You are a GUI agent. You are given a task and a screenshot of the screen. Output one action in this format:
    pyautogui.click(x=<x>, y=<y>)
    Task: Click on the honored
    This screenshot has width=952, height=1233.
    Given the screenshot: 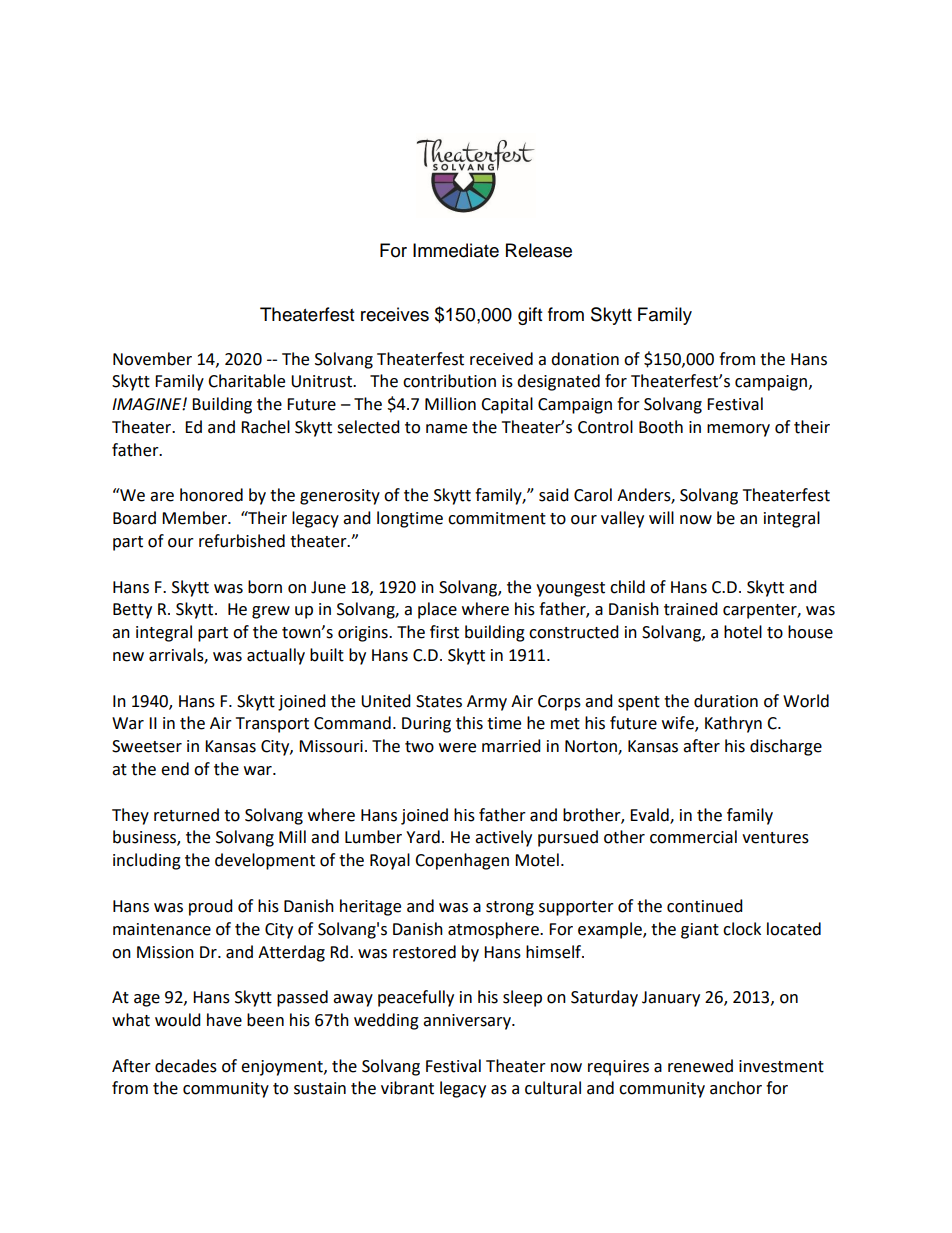 What is the action you would take?
    pyautogui.click(x=211, y=495)
